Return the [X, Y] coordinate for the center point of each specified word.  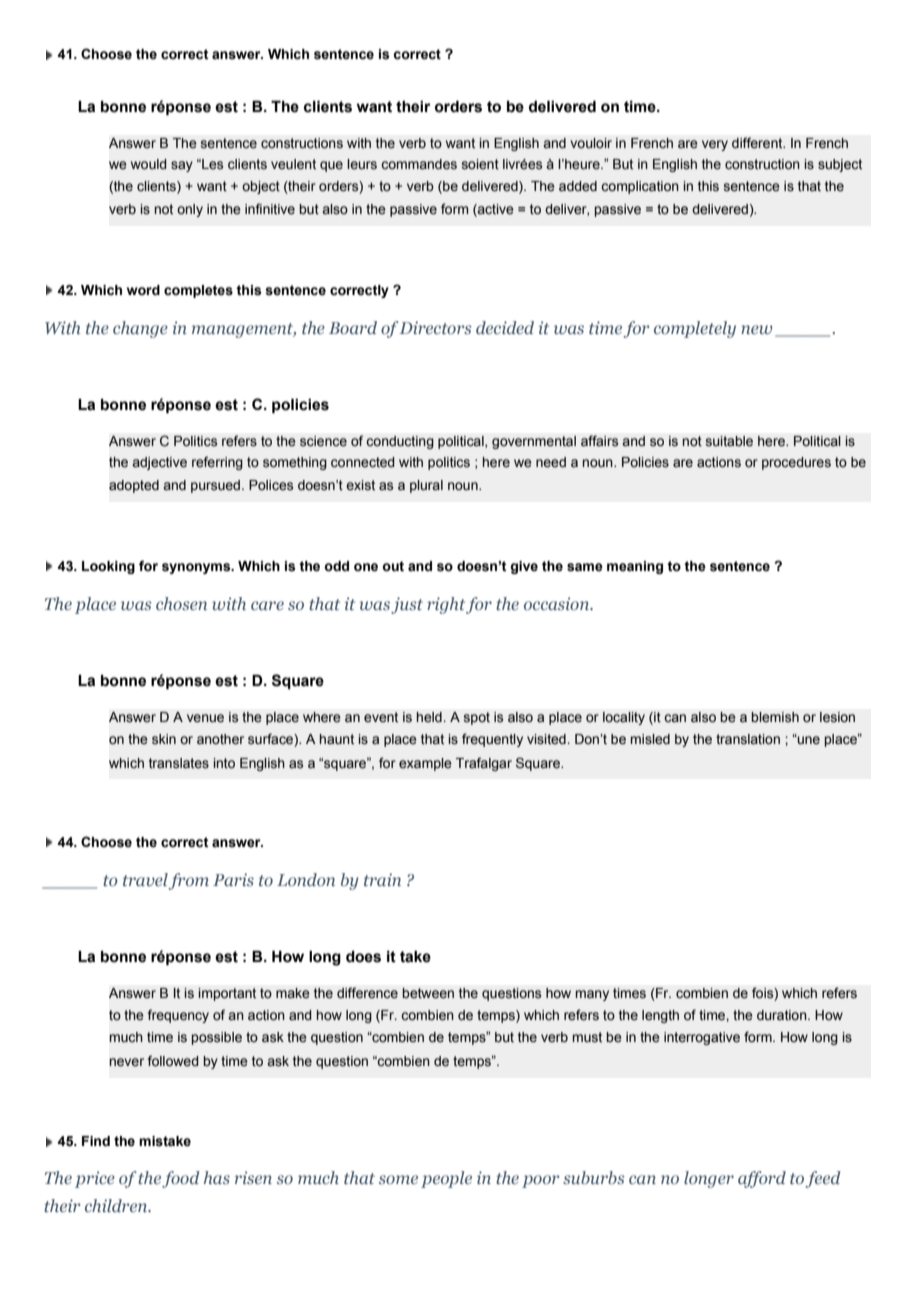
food [181, 1179]
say [182, 166]
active [495, 210]
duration [783, 1015]
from [188, 881]
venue [205, 718]
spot [477, 718]
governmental [534, 442]
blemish [775, 717]
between [428, 993]
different [758, 143]
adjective [159, 463]
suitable [729, 441]
